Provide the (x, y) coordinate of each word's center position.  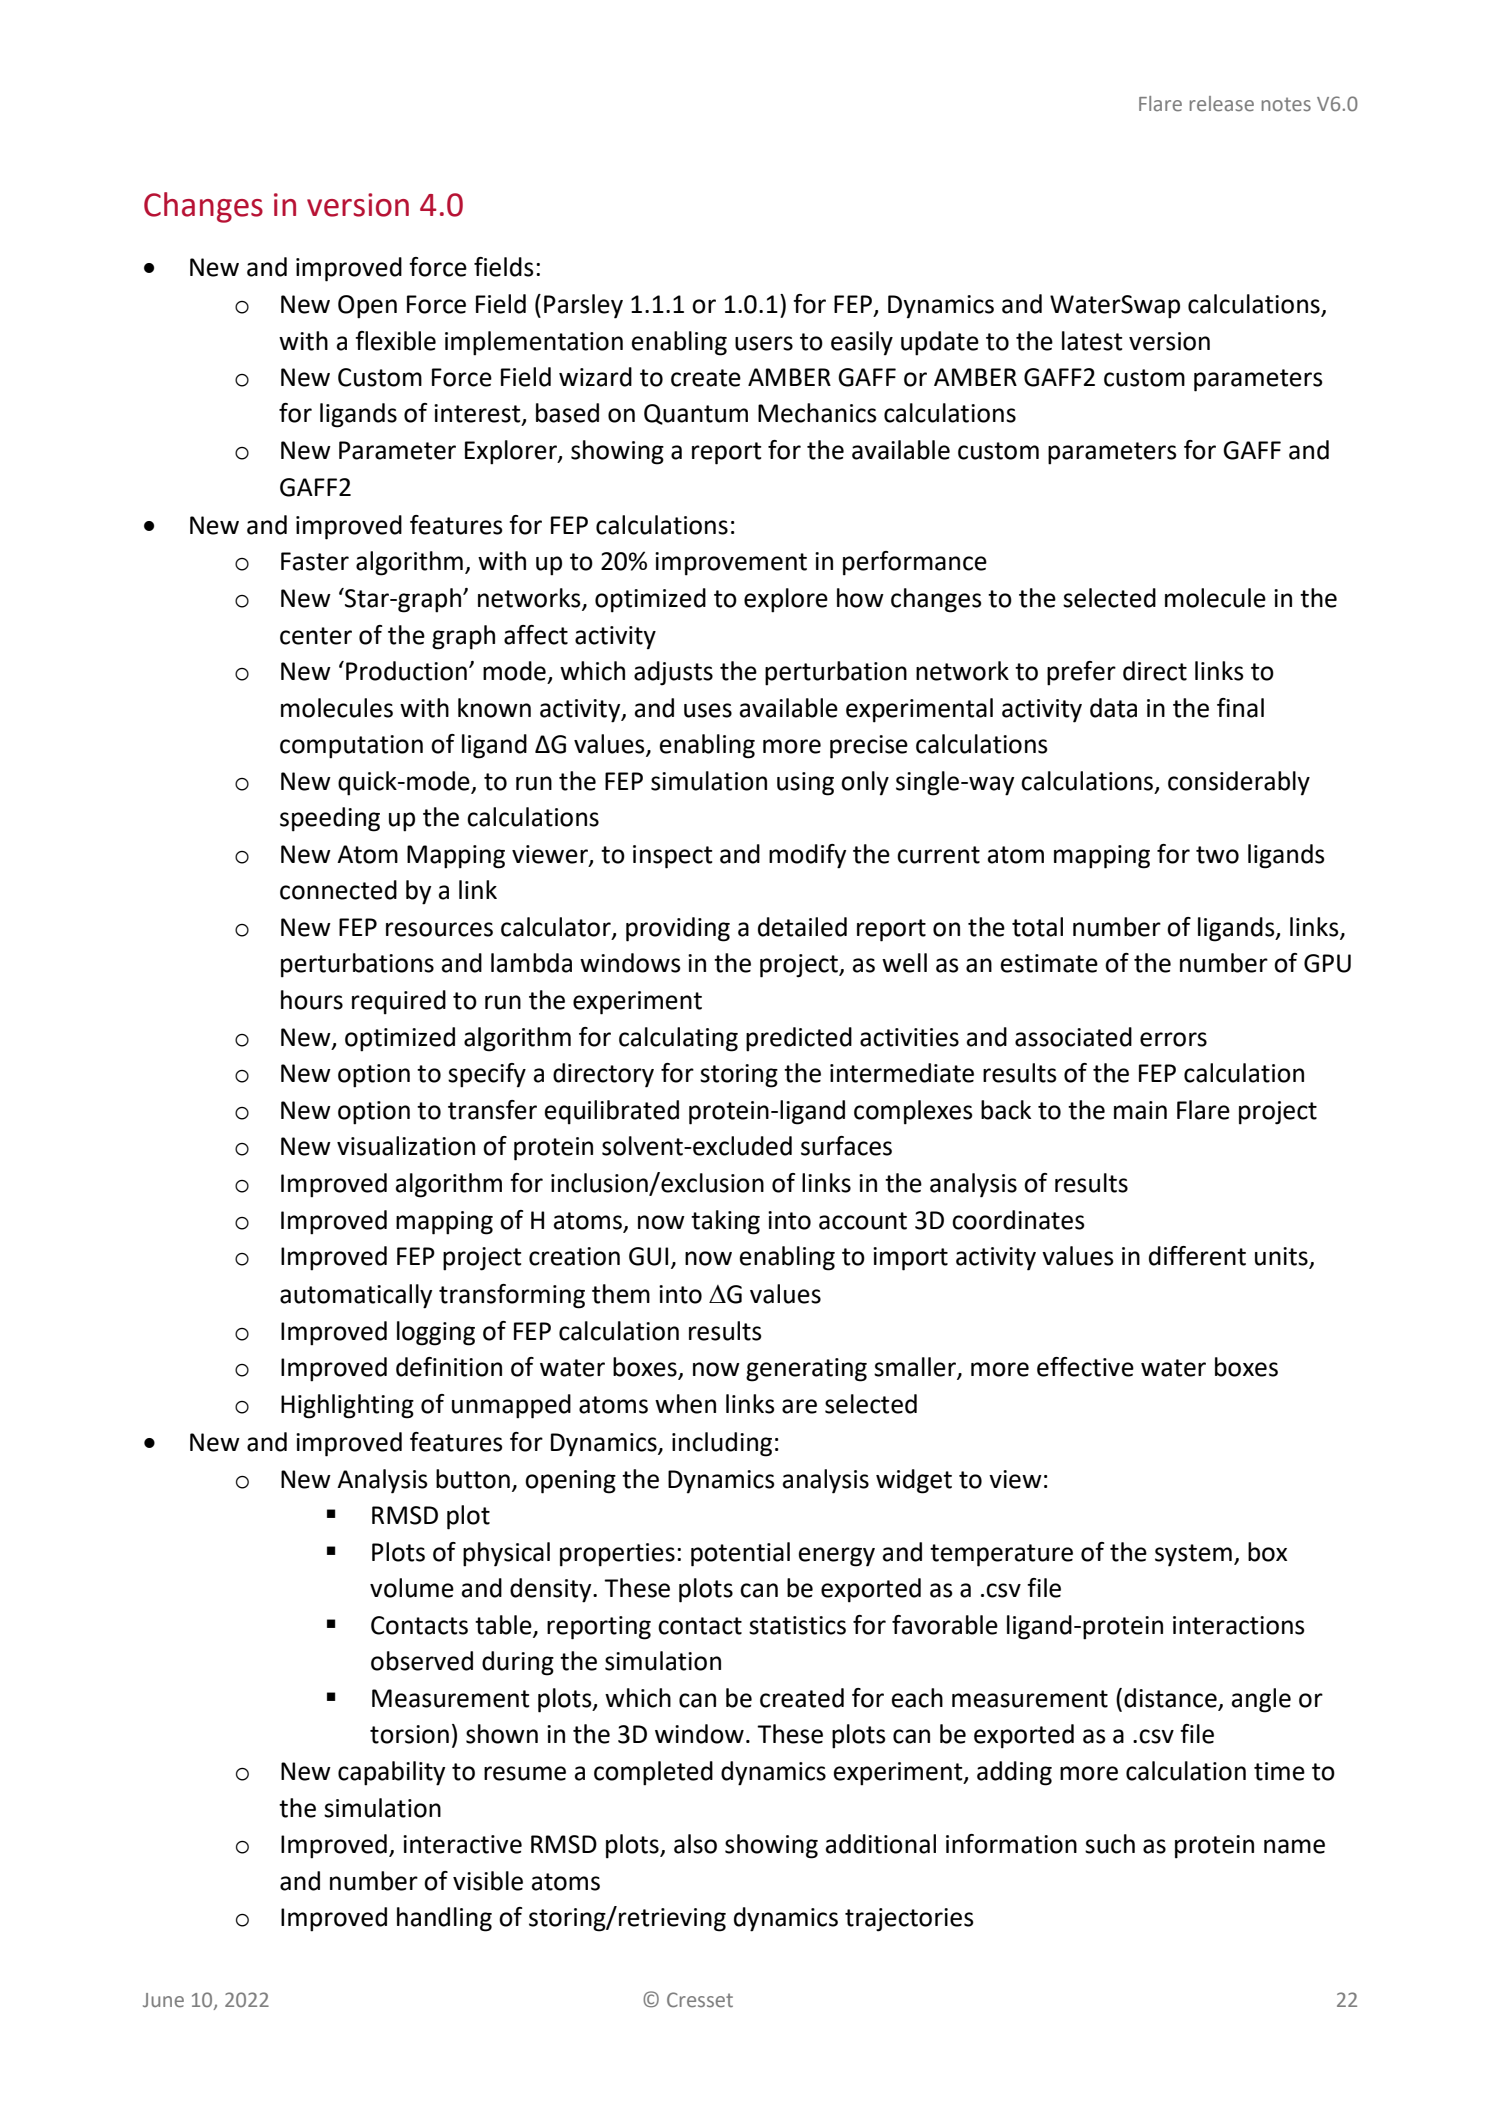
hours (312, 1000)
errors (1173, 1039)
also (695, 1844)
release (1222, 104)
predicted (799, 1039)
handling (444, 1919)
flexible (395, 341)
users (764, 343)
